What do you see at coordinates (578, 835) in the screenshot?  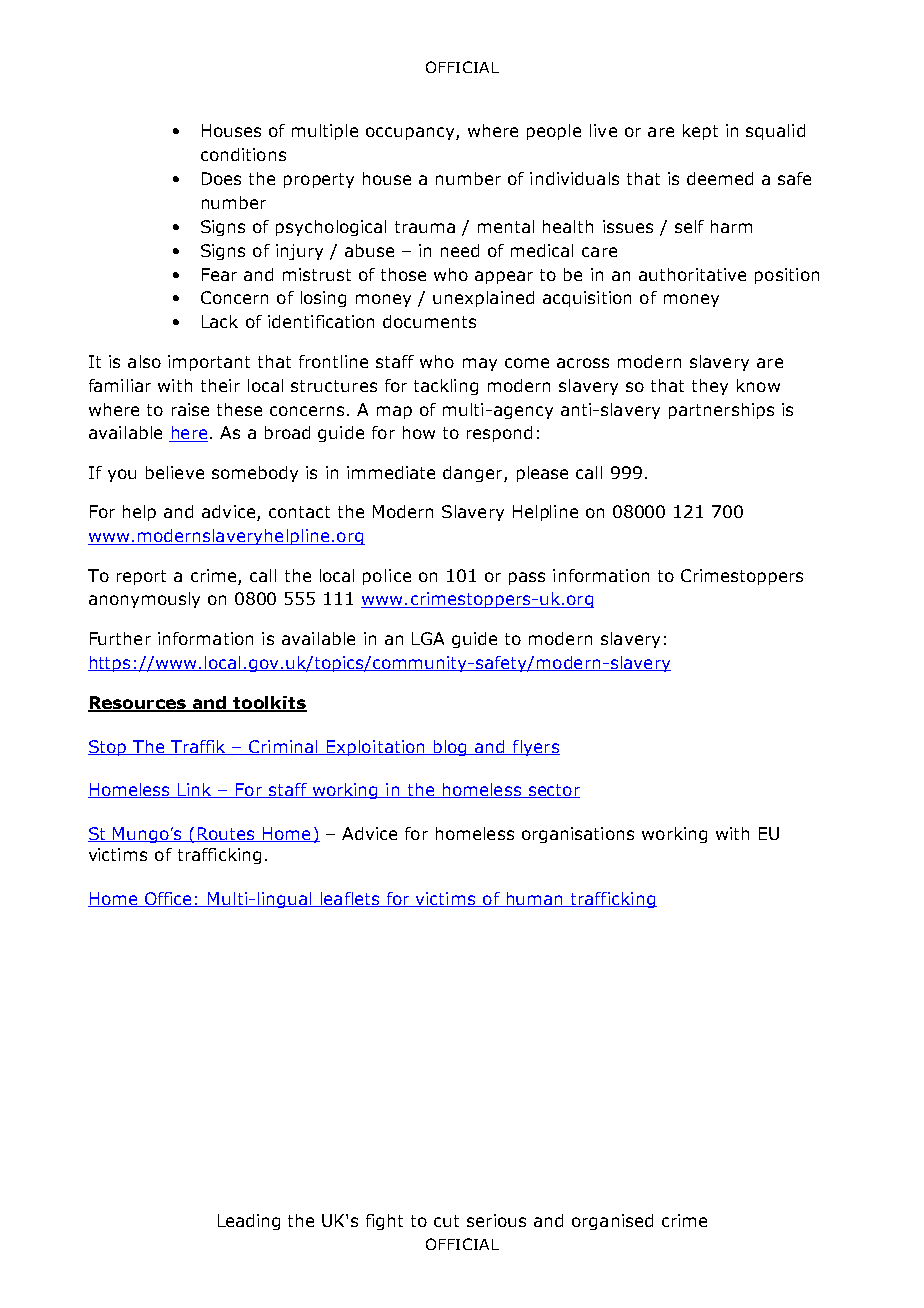 I see `organisations` at bounding box center [578, 835].
